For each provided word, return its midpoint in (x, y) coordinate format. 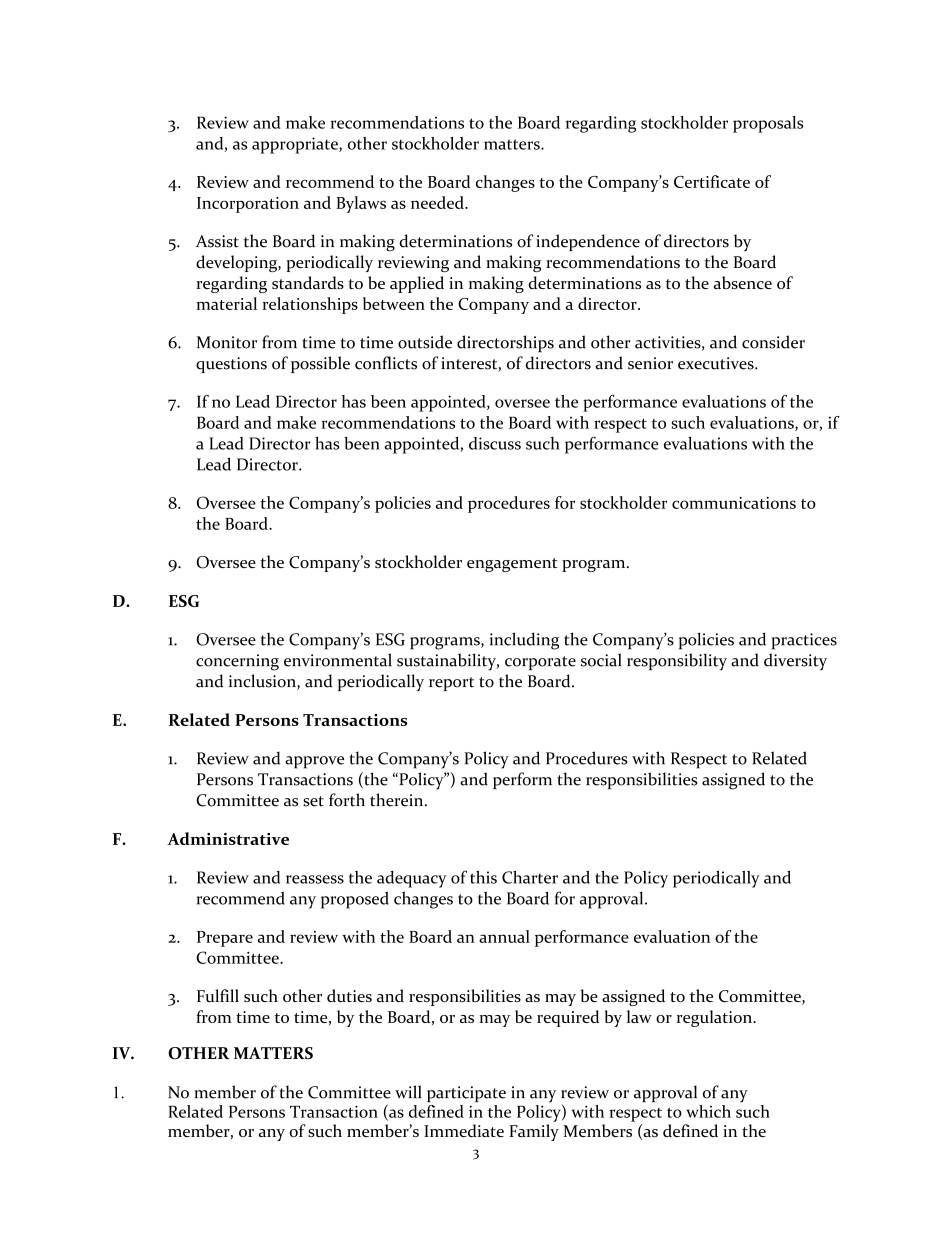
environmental (338, 660)
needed (438, 202)
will (408, 1091)
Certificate (712, 181)
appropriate (296, 145)
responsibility (677, 662)
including (524, 641)
